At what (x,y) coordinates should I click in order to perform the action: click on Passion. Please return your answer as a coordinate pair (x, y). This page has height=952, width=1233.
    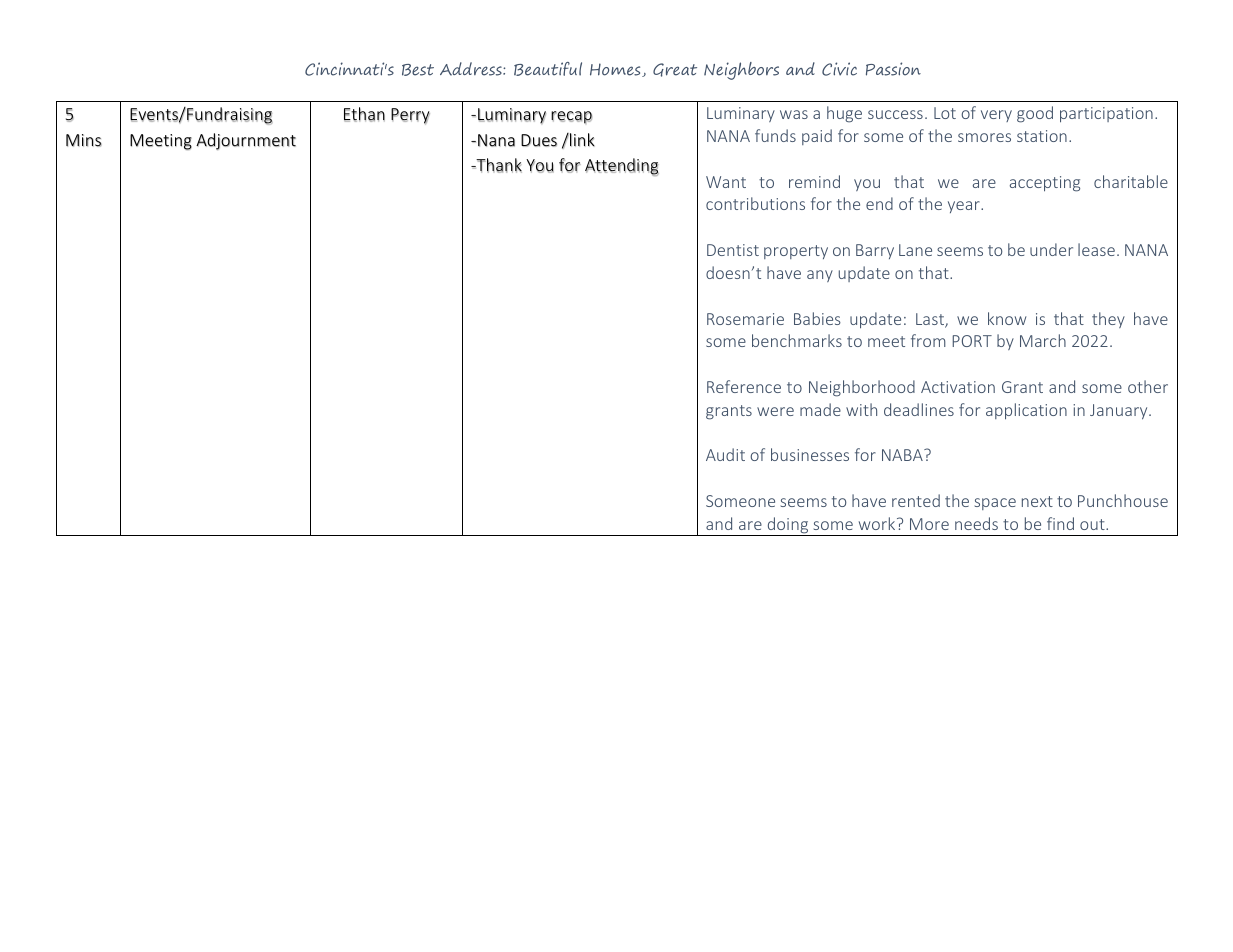
    Looking at the image, I should click on (893, 69).
